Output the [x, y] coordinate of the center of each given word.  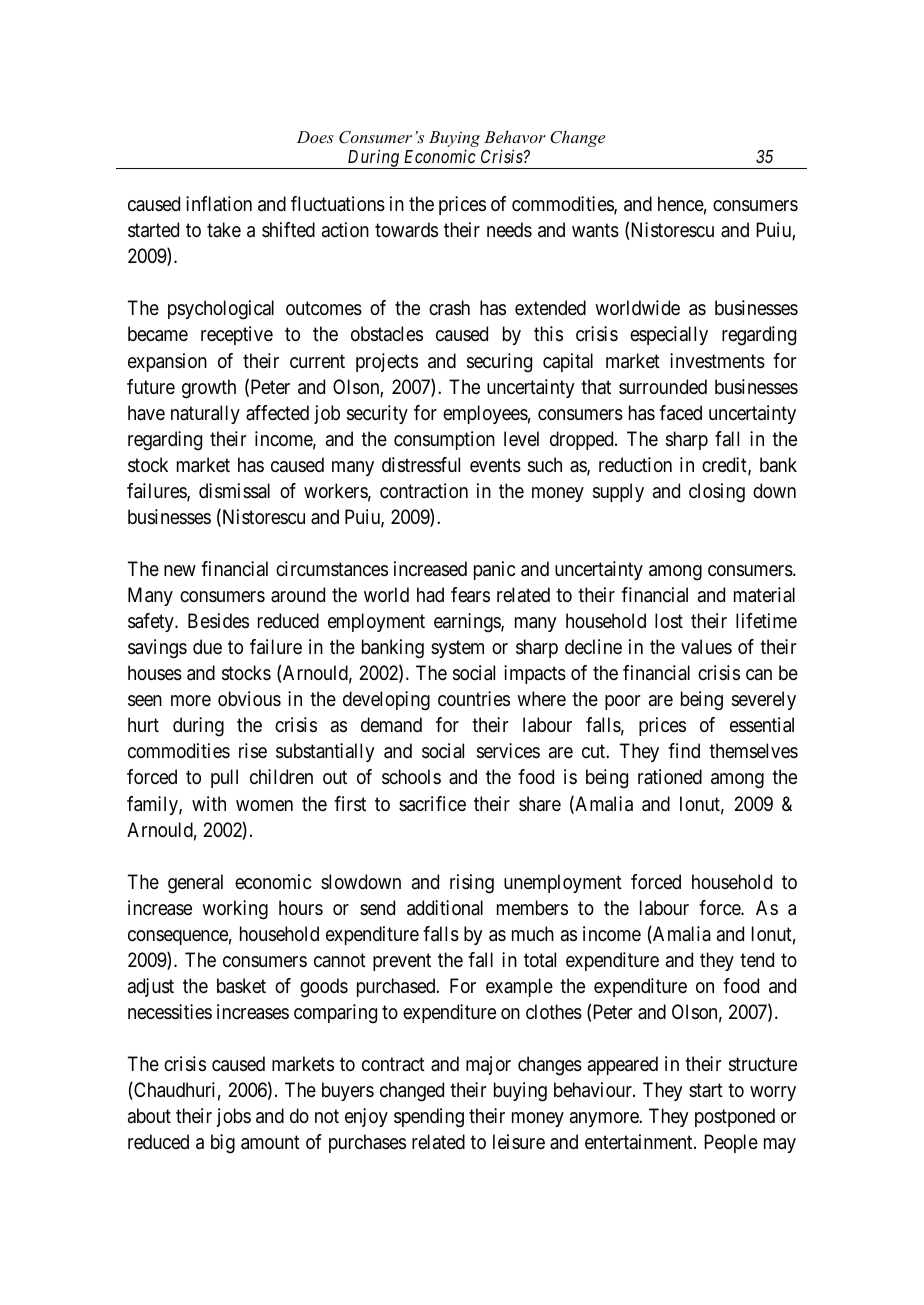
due [207, 646]
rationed [670, 777]
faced [680, 413]
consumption [444, 440]
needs [509, 230]
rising [472, 884]
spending [429, 1118]
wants [595, 231]
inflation [219, 203]
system [457, 649]
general [195, 884]
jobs [233, 1117]
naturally [205, 414]
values [706, 647]
